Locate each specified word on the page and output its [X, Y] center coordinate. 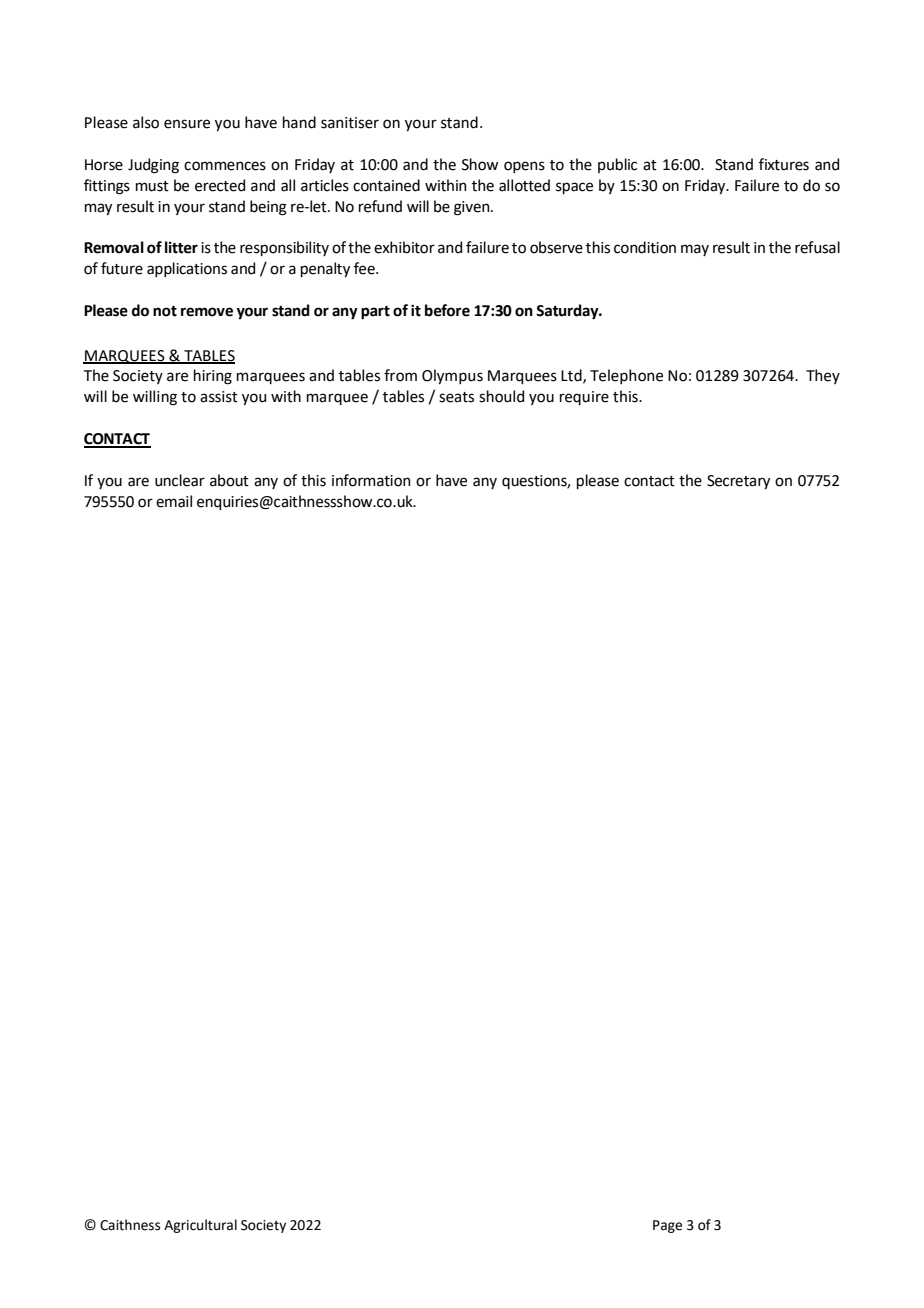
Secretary [738, 482]
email [174, 501]
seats [456, 397]
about [229, 480]
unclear [180, 480]
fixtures [784, 164]
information [371, 480]
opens [524, 167]
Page [667, 1226]
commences [225, 166]
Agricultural [200, 1226]
